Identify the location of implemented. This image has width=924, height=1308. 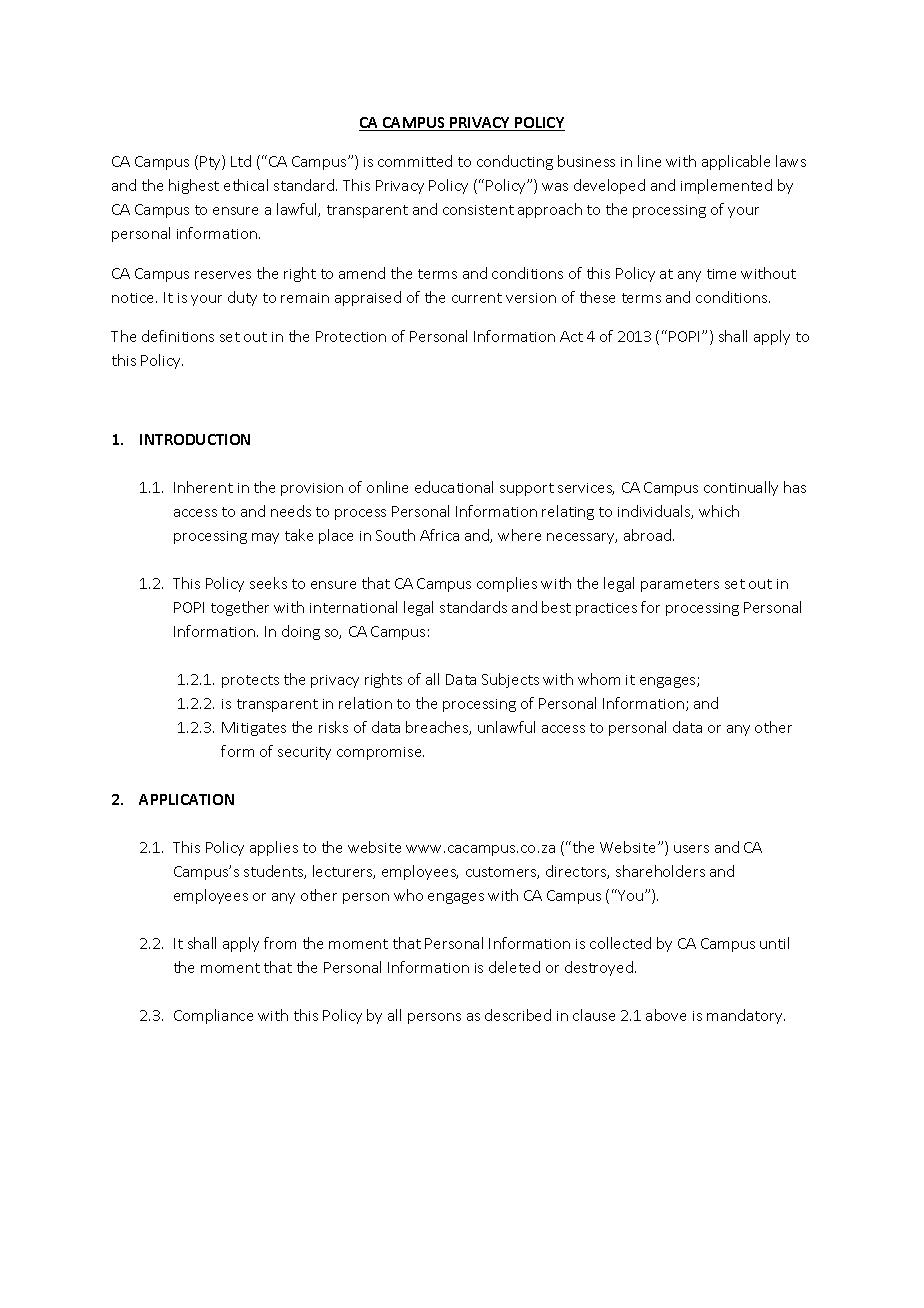
(726, 186).
